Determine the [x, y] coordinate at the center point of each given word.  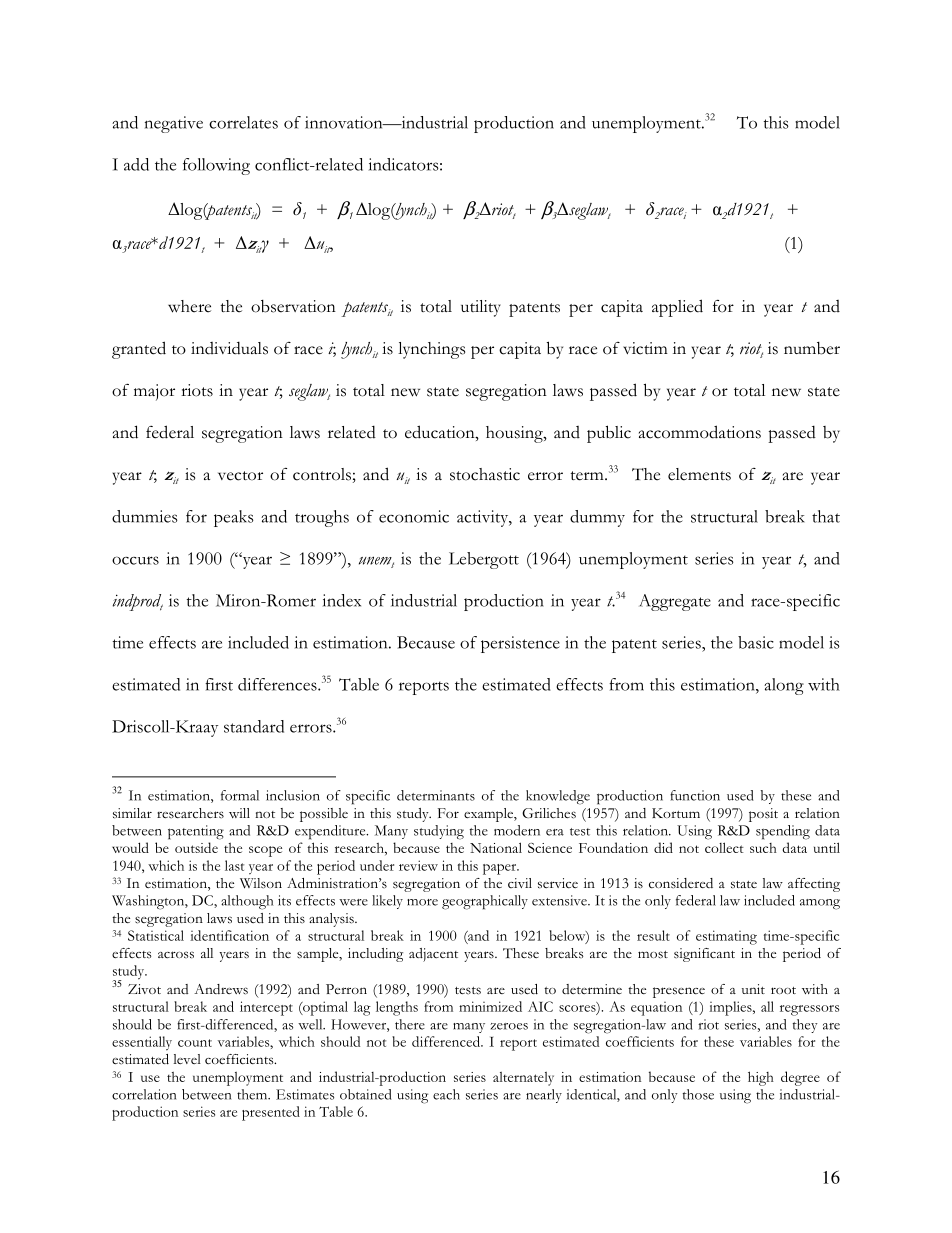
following [216, 166]
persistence [520, 644]
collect [724, 847]
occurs [135, 560]
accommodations [700, 432]
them [253, 1094]
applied [677, 308]
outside [196, 847]
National [496, 847]
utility [481, 308]
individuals [229, 348]
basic [756, 642]
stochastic [485, 474]
